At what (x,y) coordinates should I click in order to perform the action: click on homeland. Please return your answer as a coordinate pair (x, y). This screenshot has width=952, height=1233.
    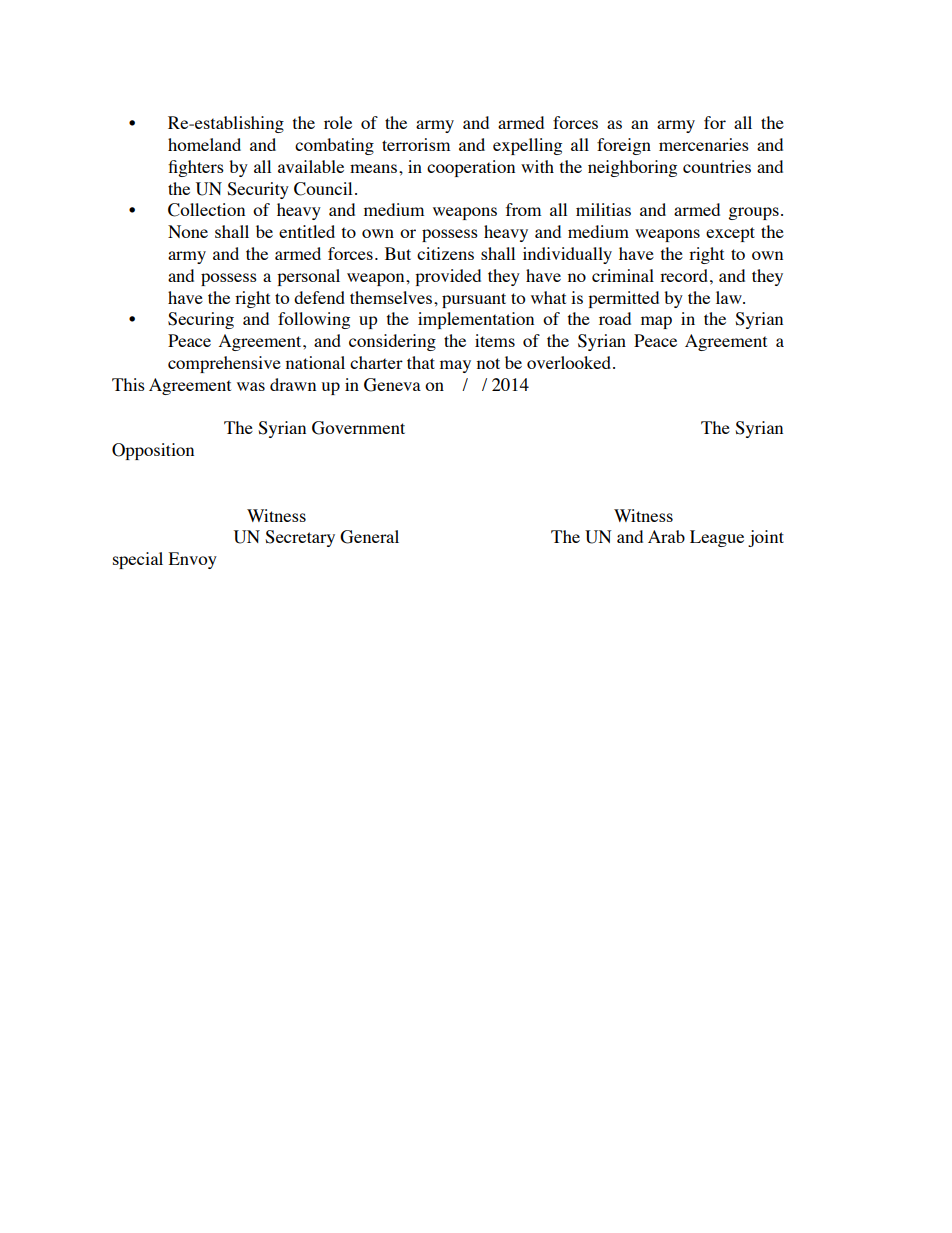
    Looking at the image, I should click on (204, 144).
